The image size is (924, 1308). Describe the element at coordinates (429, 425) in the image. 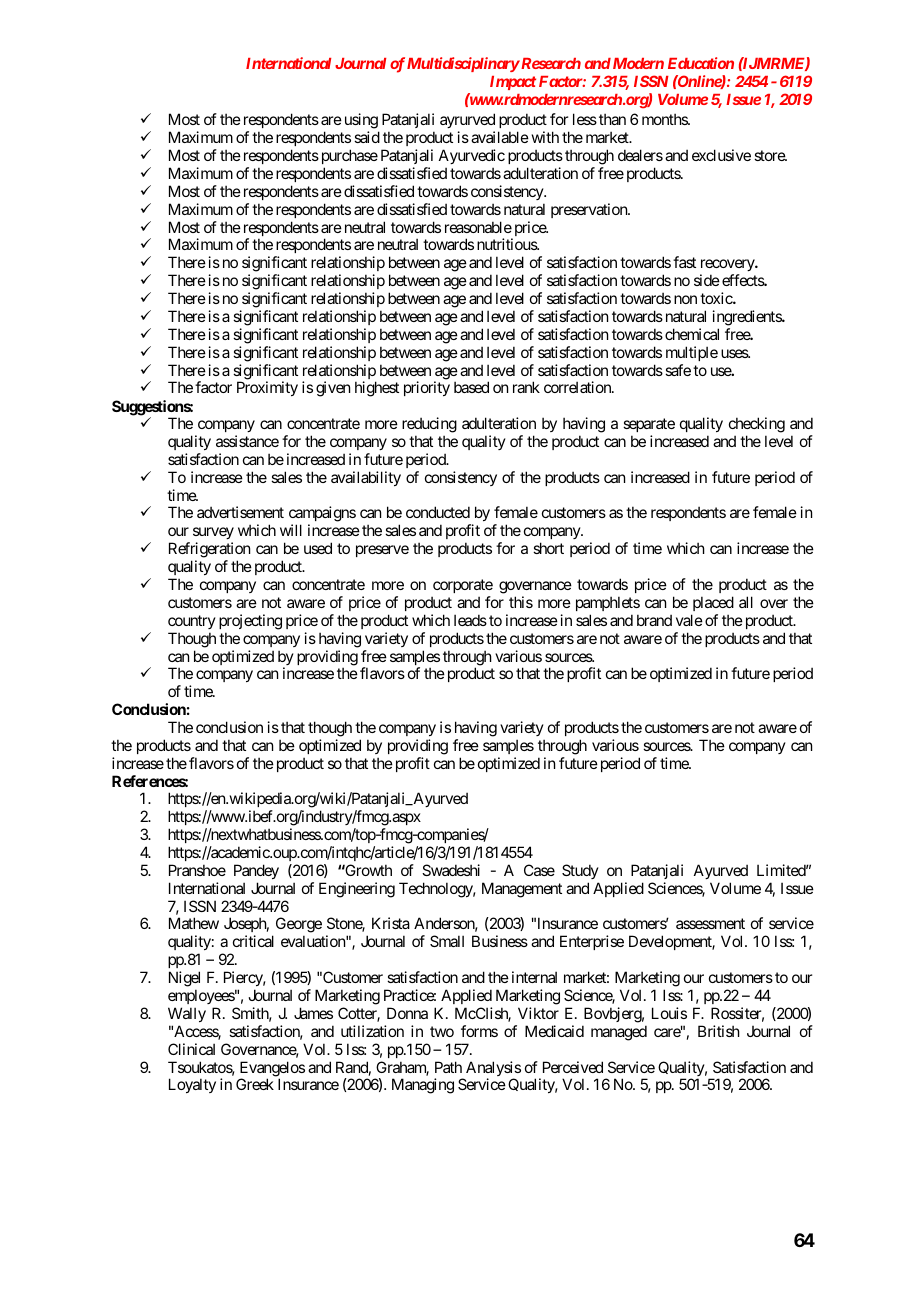

I see `reducing` at that location.
